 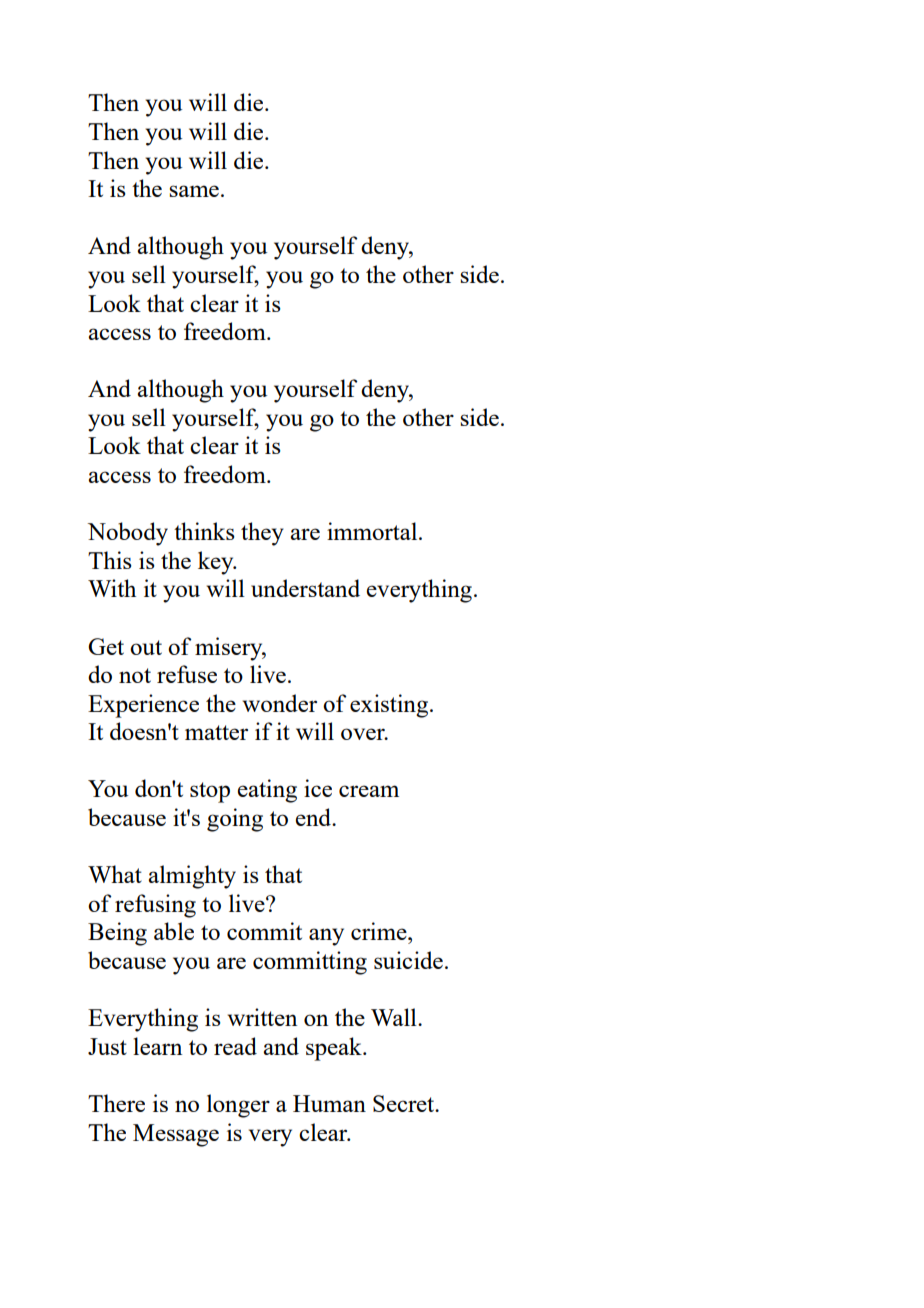 I want to click on Secret, so click(x=405, y=1103).
